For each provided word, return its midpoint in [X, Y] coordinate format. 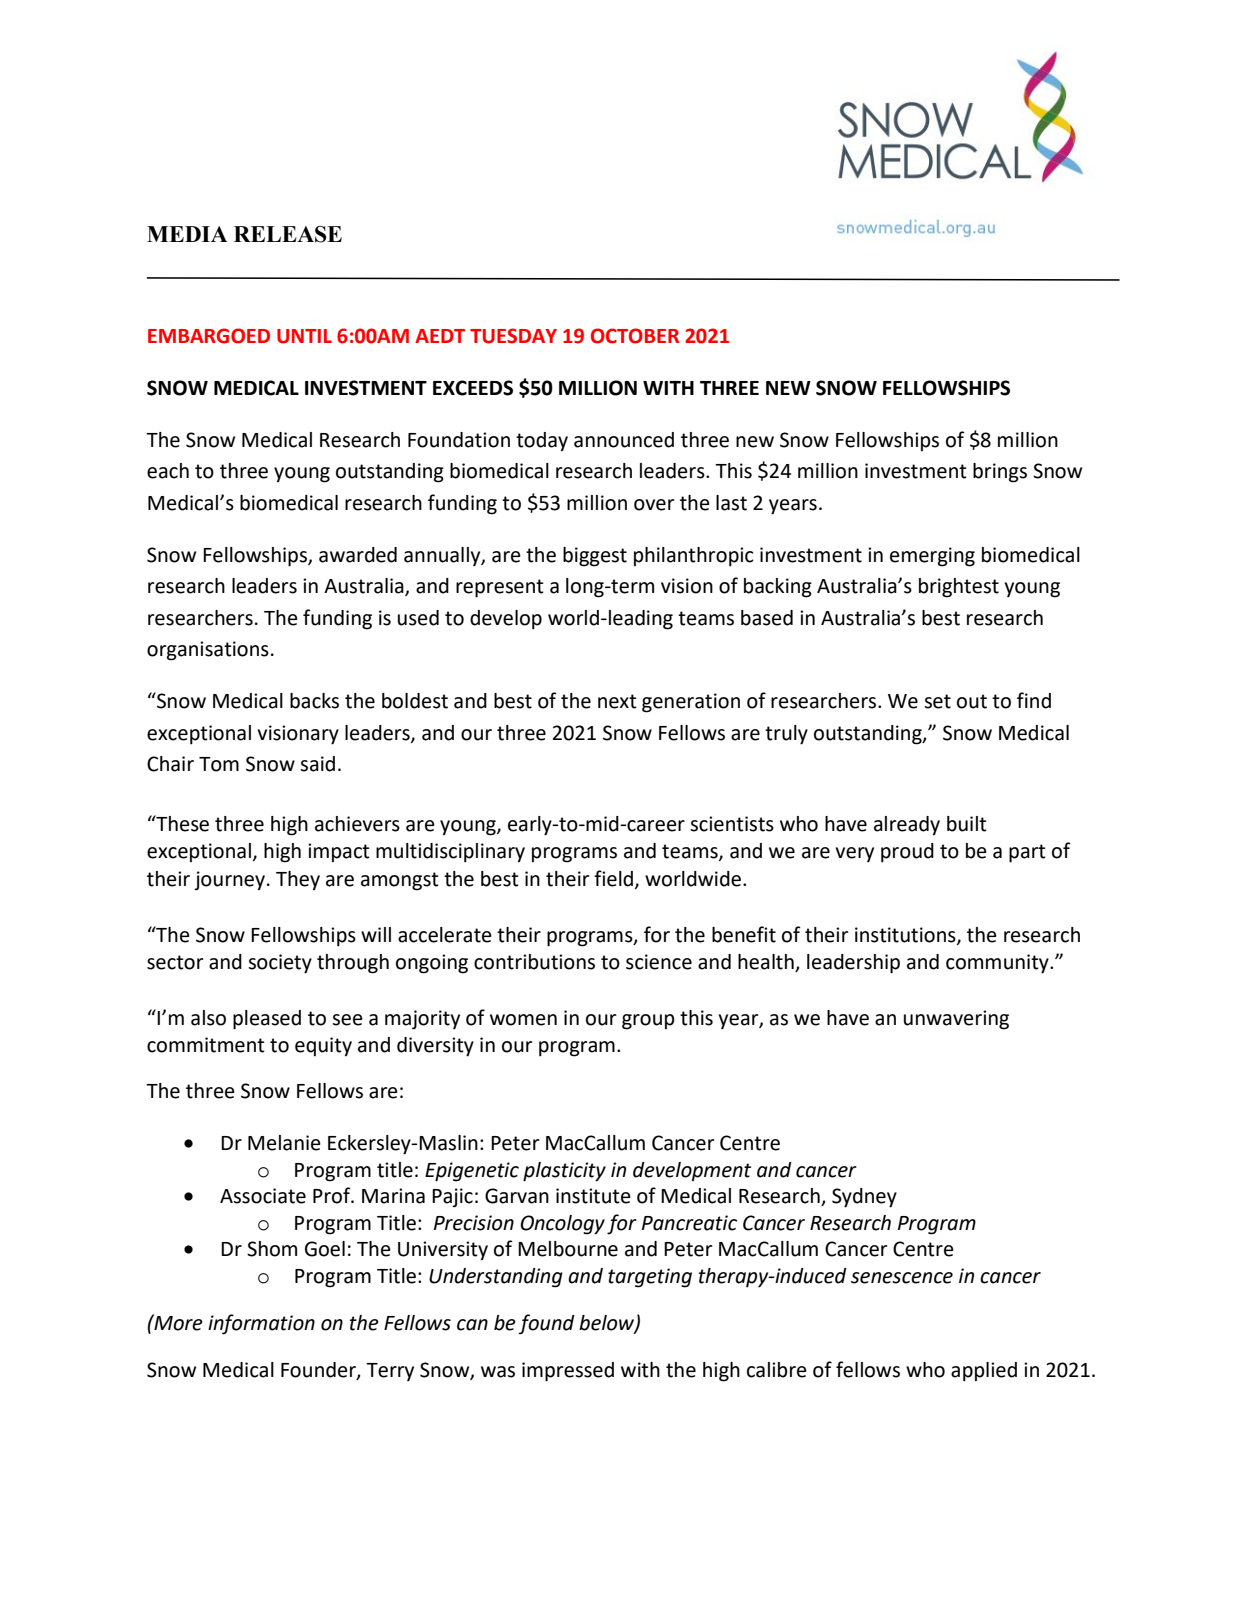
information [261, 1324]
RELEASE [288, 234]
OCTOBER [635, 336]
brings [1000, 473]
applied [984, 1372]
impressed [568, 1372]
